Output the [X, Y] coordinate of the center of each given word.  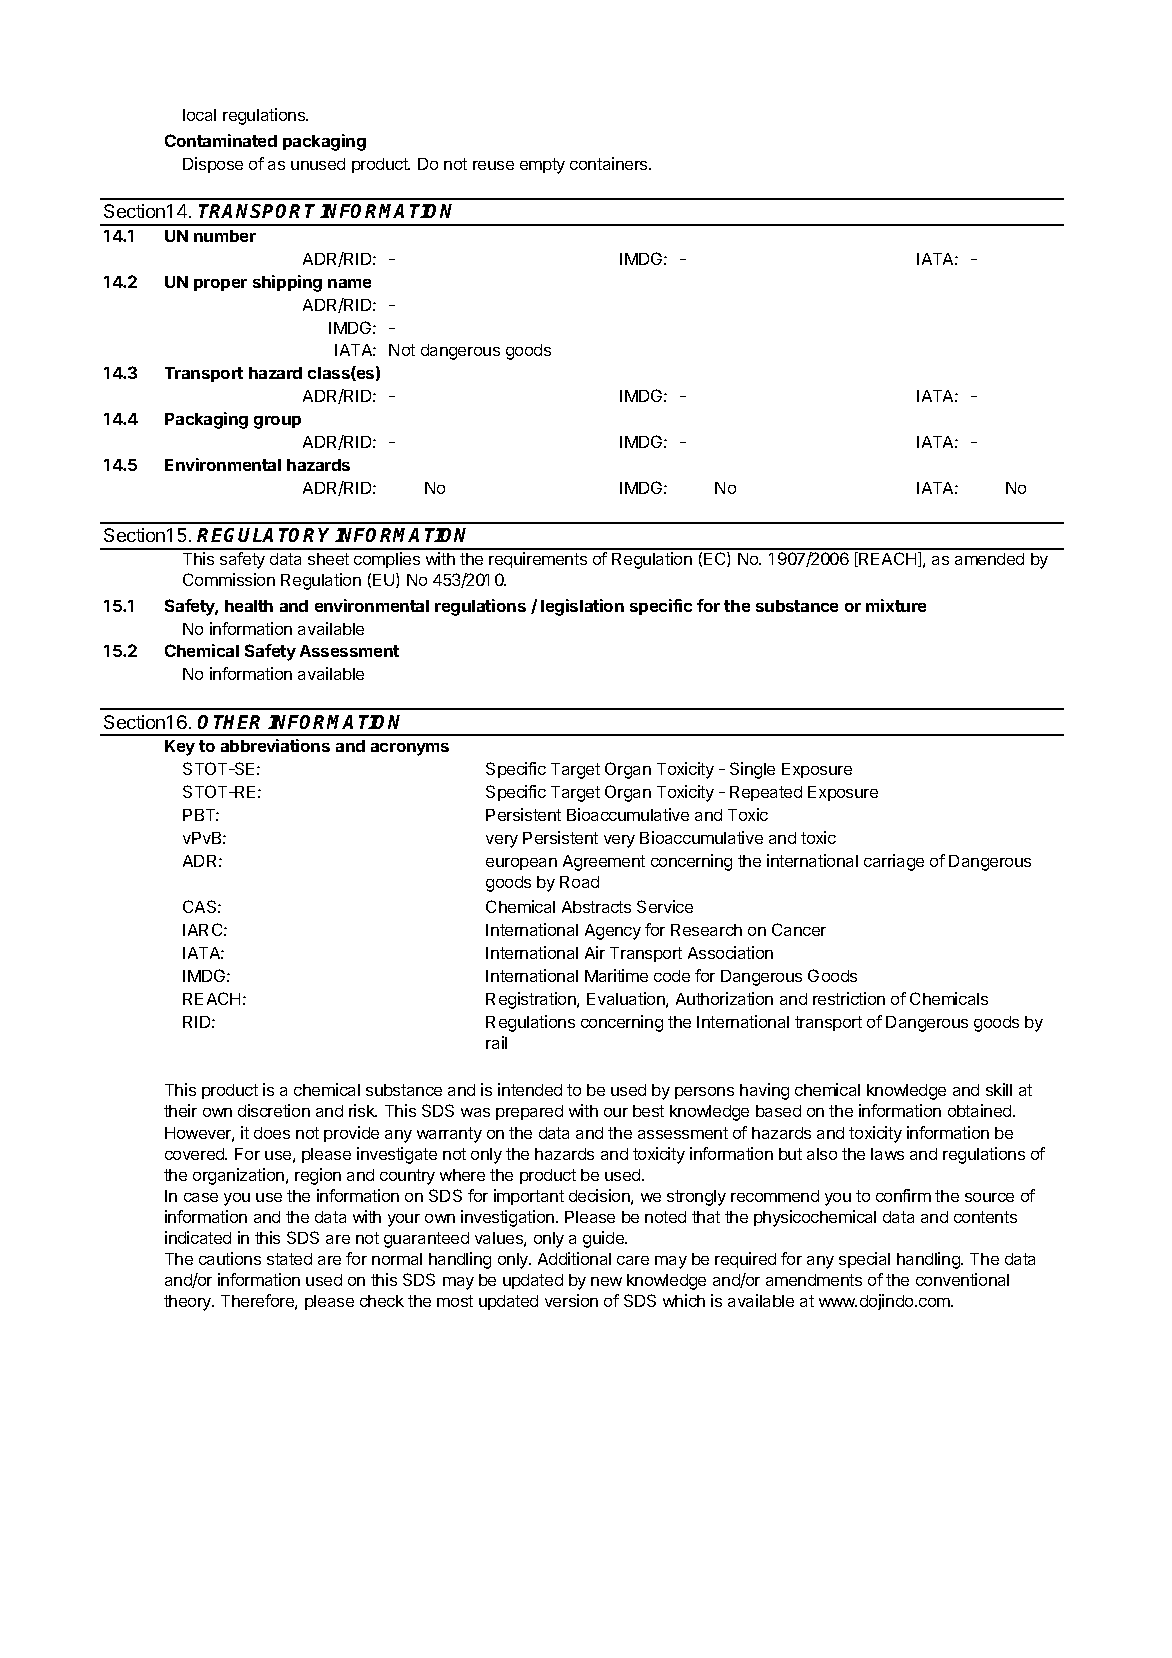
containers [610, 163]
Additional [574, 1258]
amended [989, 559]
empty [542, 166]
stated [289, 1259]
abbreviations [275, 745]
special [864, 1260]
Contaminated [221, 140]
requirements [538, 560]
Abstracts [596, 907]
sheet [328, 559]
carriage [894, 862]
